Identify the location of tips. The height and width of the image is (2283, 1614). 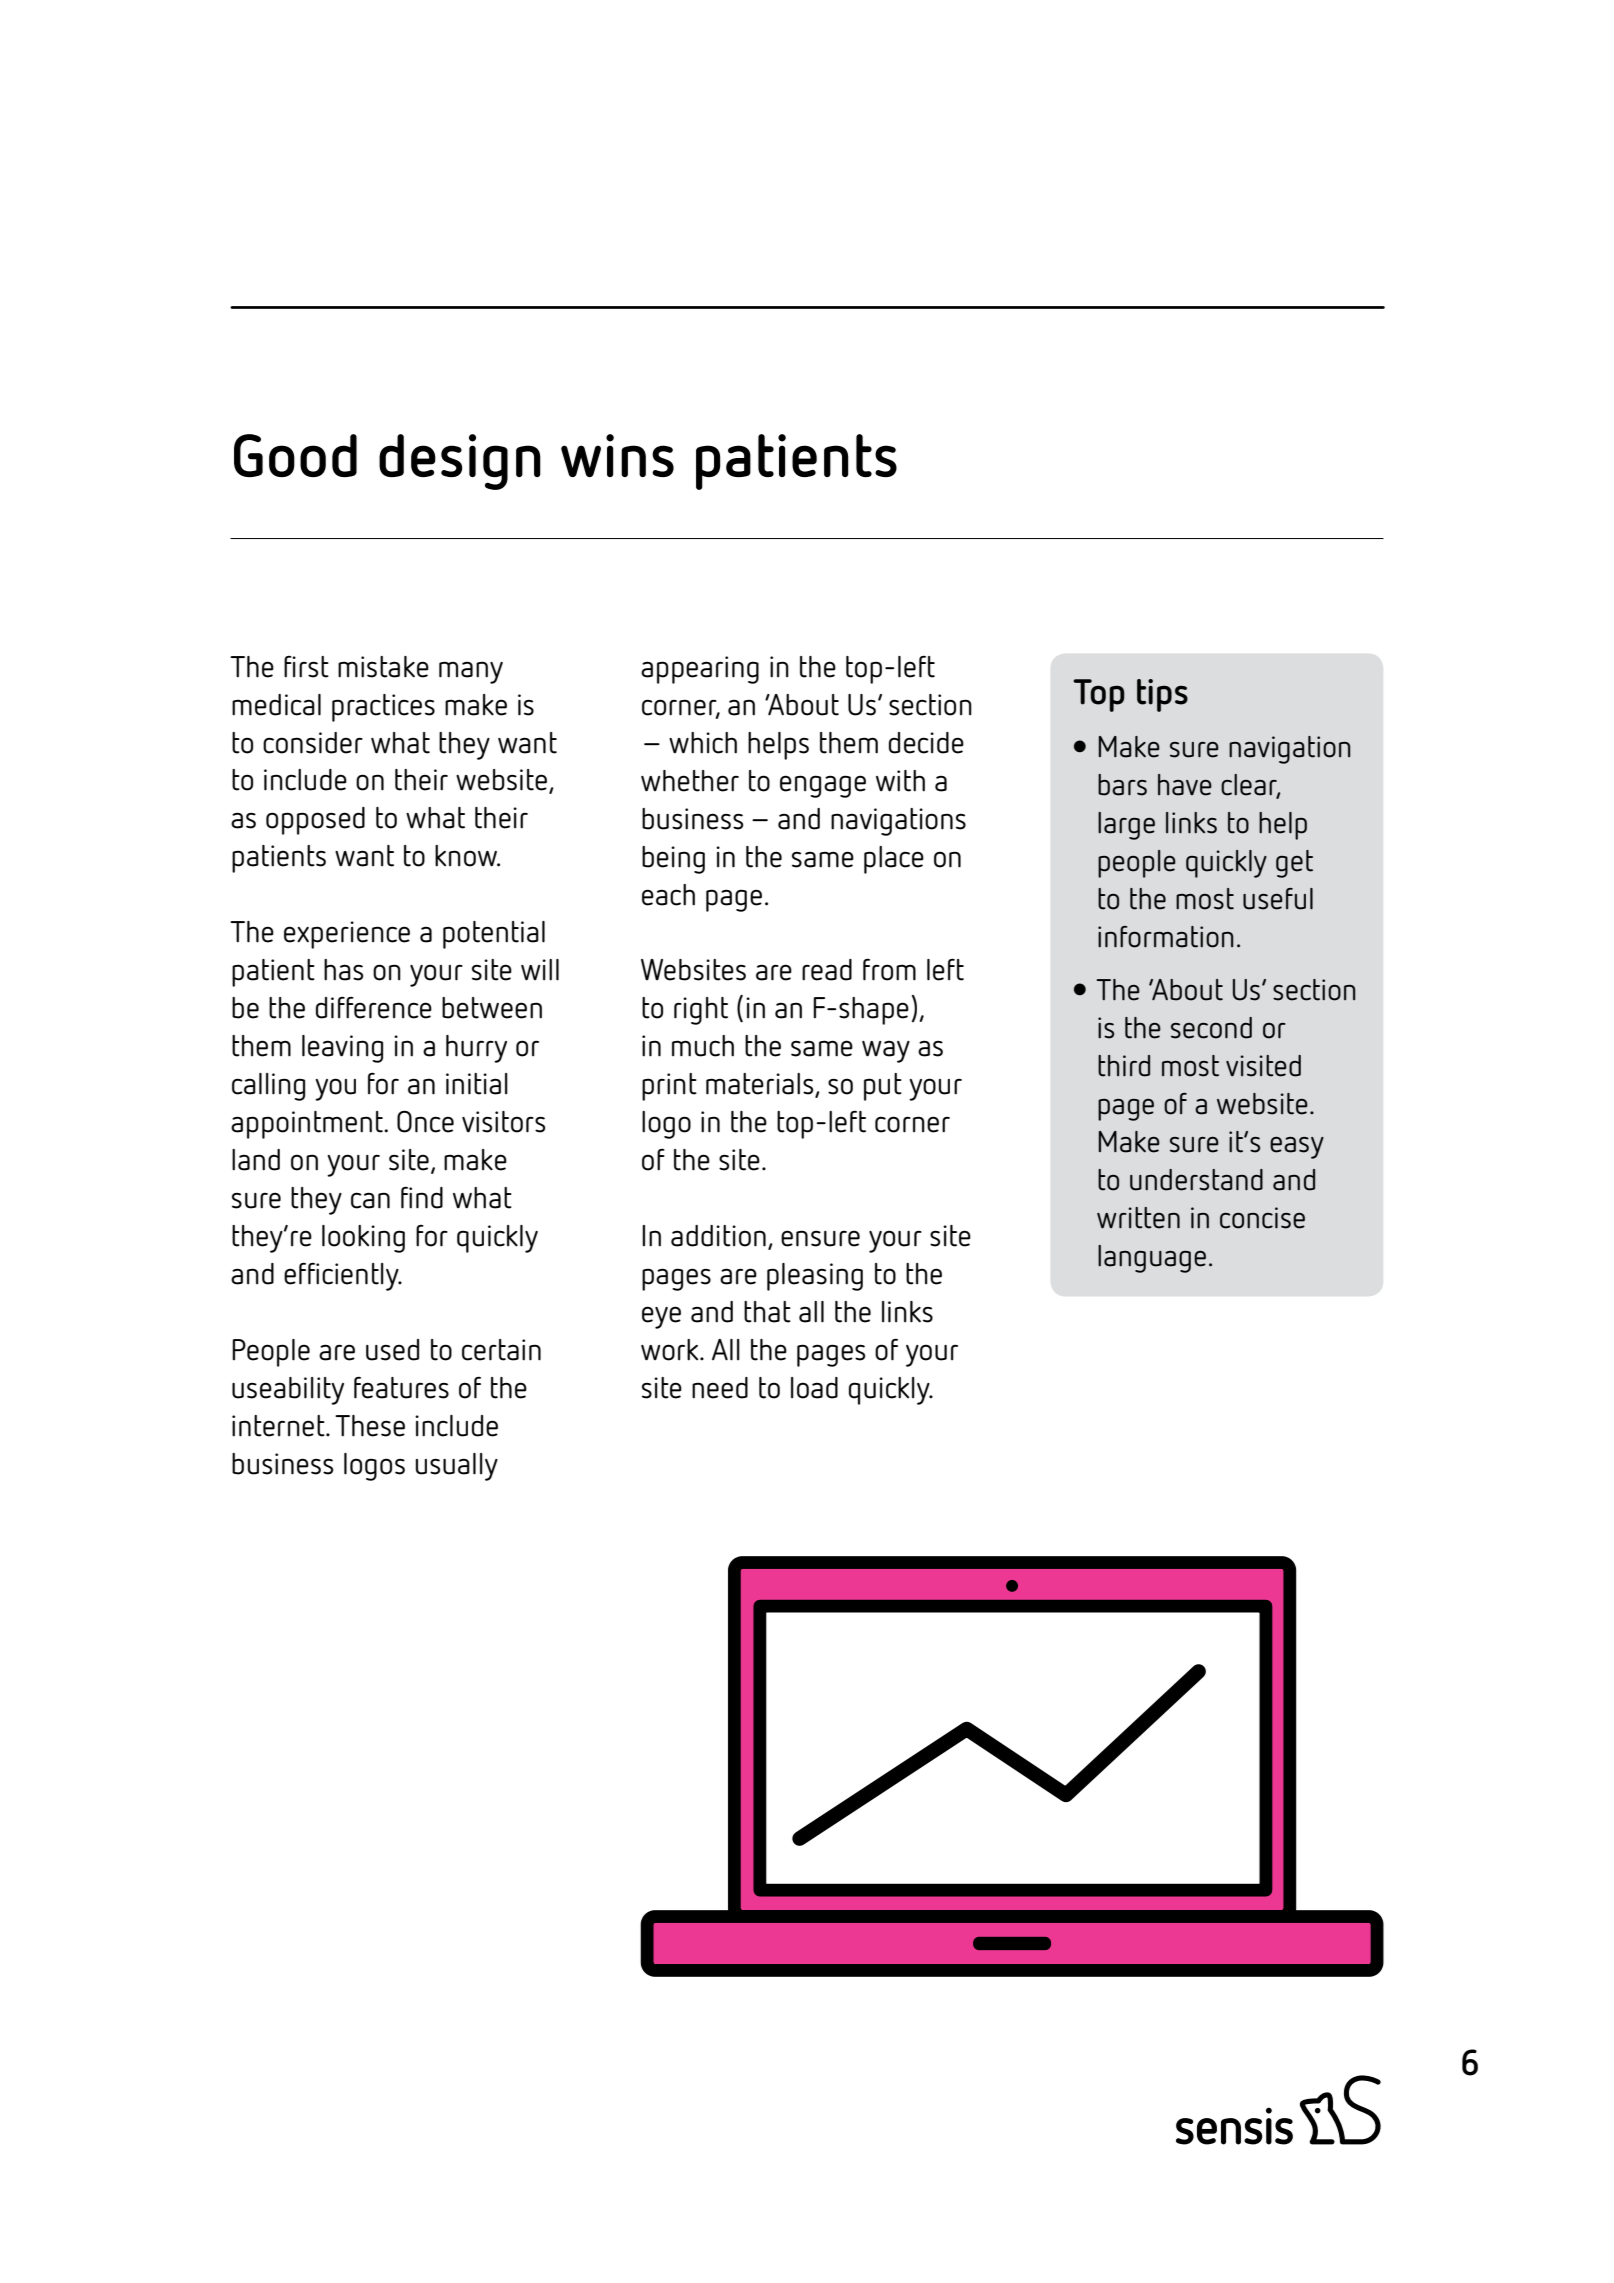
(1162, 695).
